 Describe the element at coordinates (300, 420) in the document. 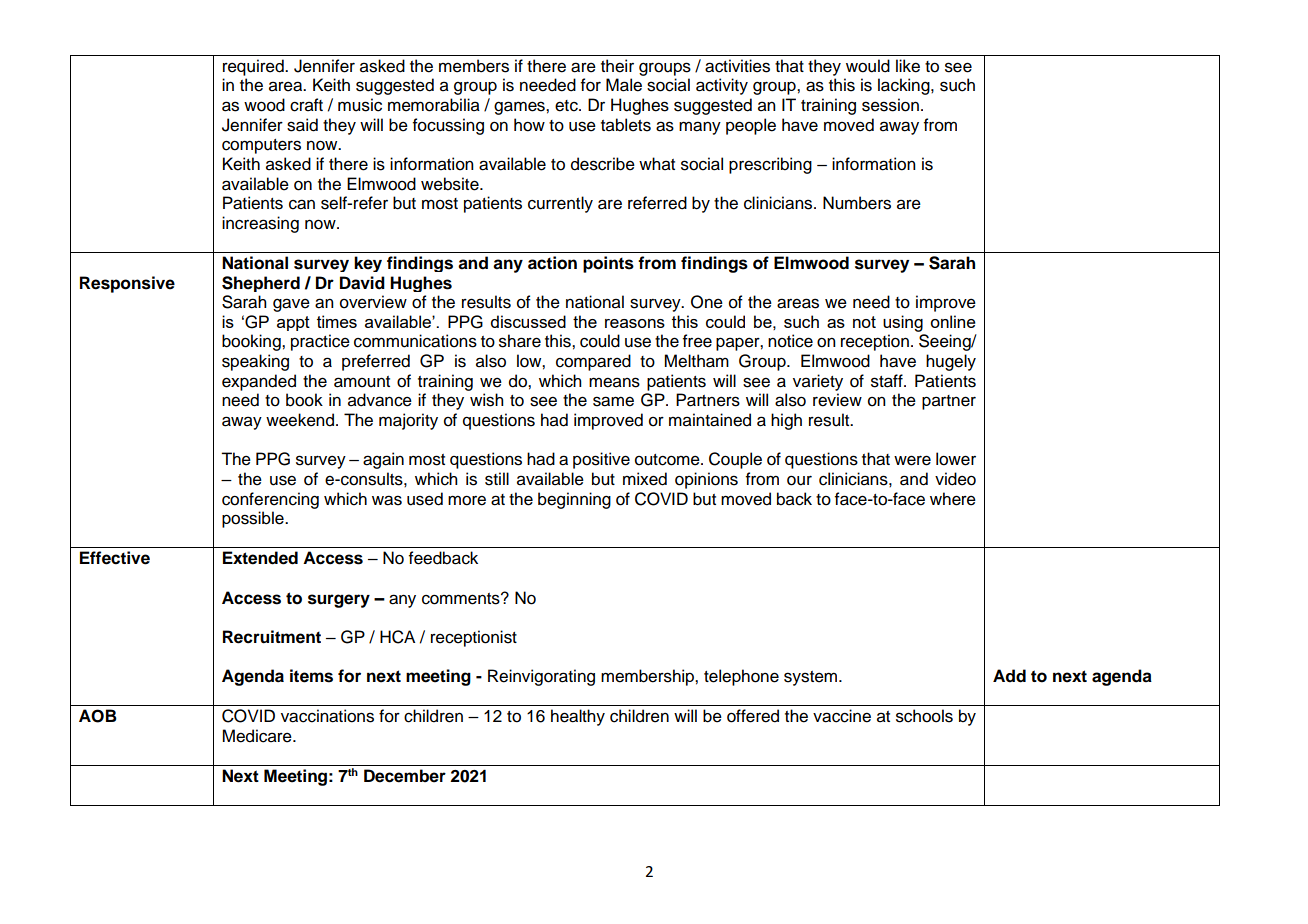

I see `weekend` at that location.
